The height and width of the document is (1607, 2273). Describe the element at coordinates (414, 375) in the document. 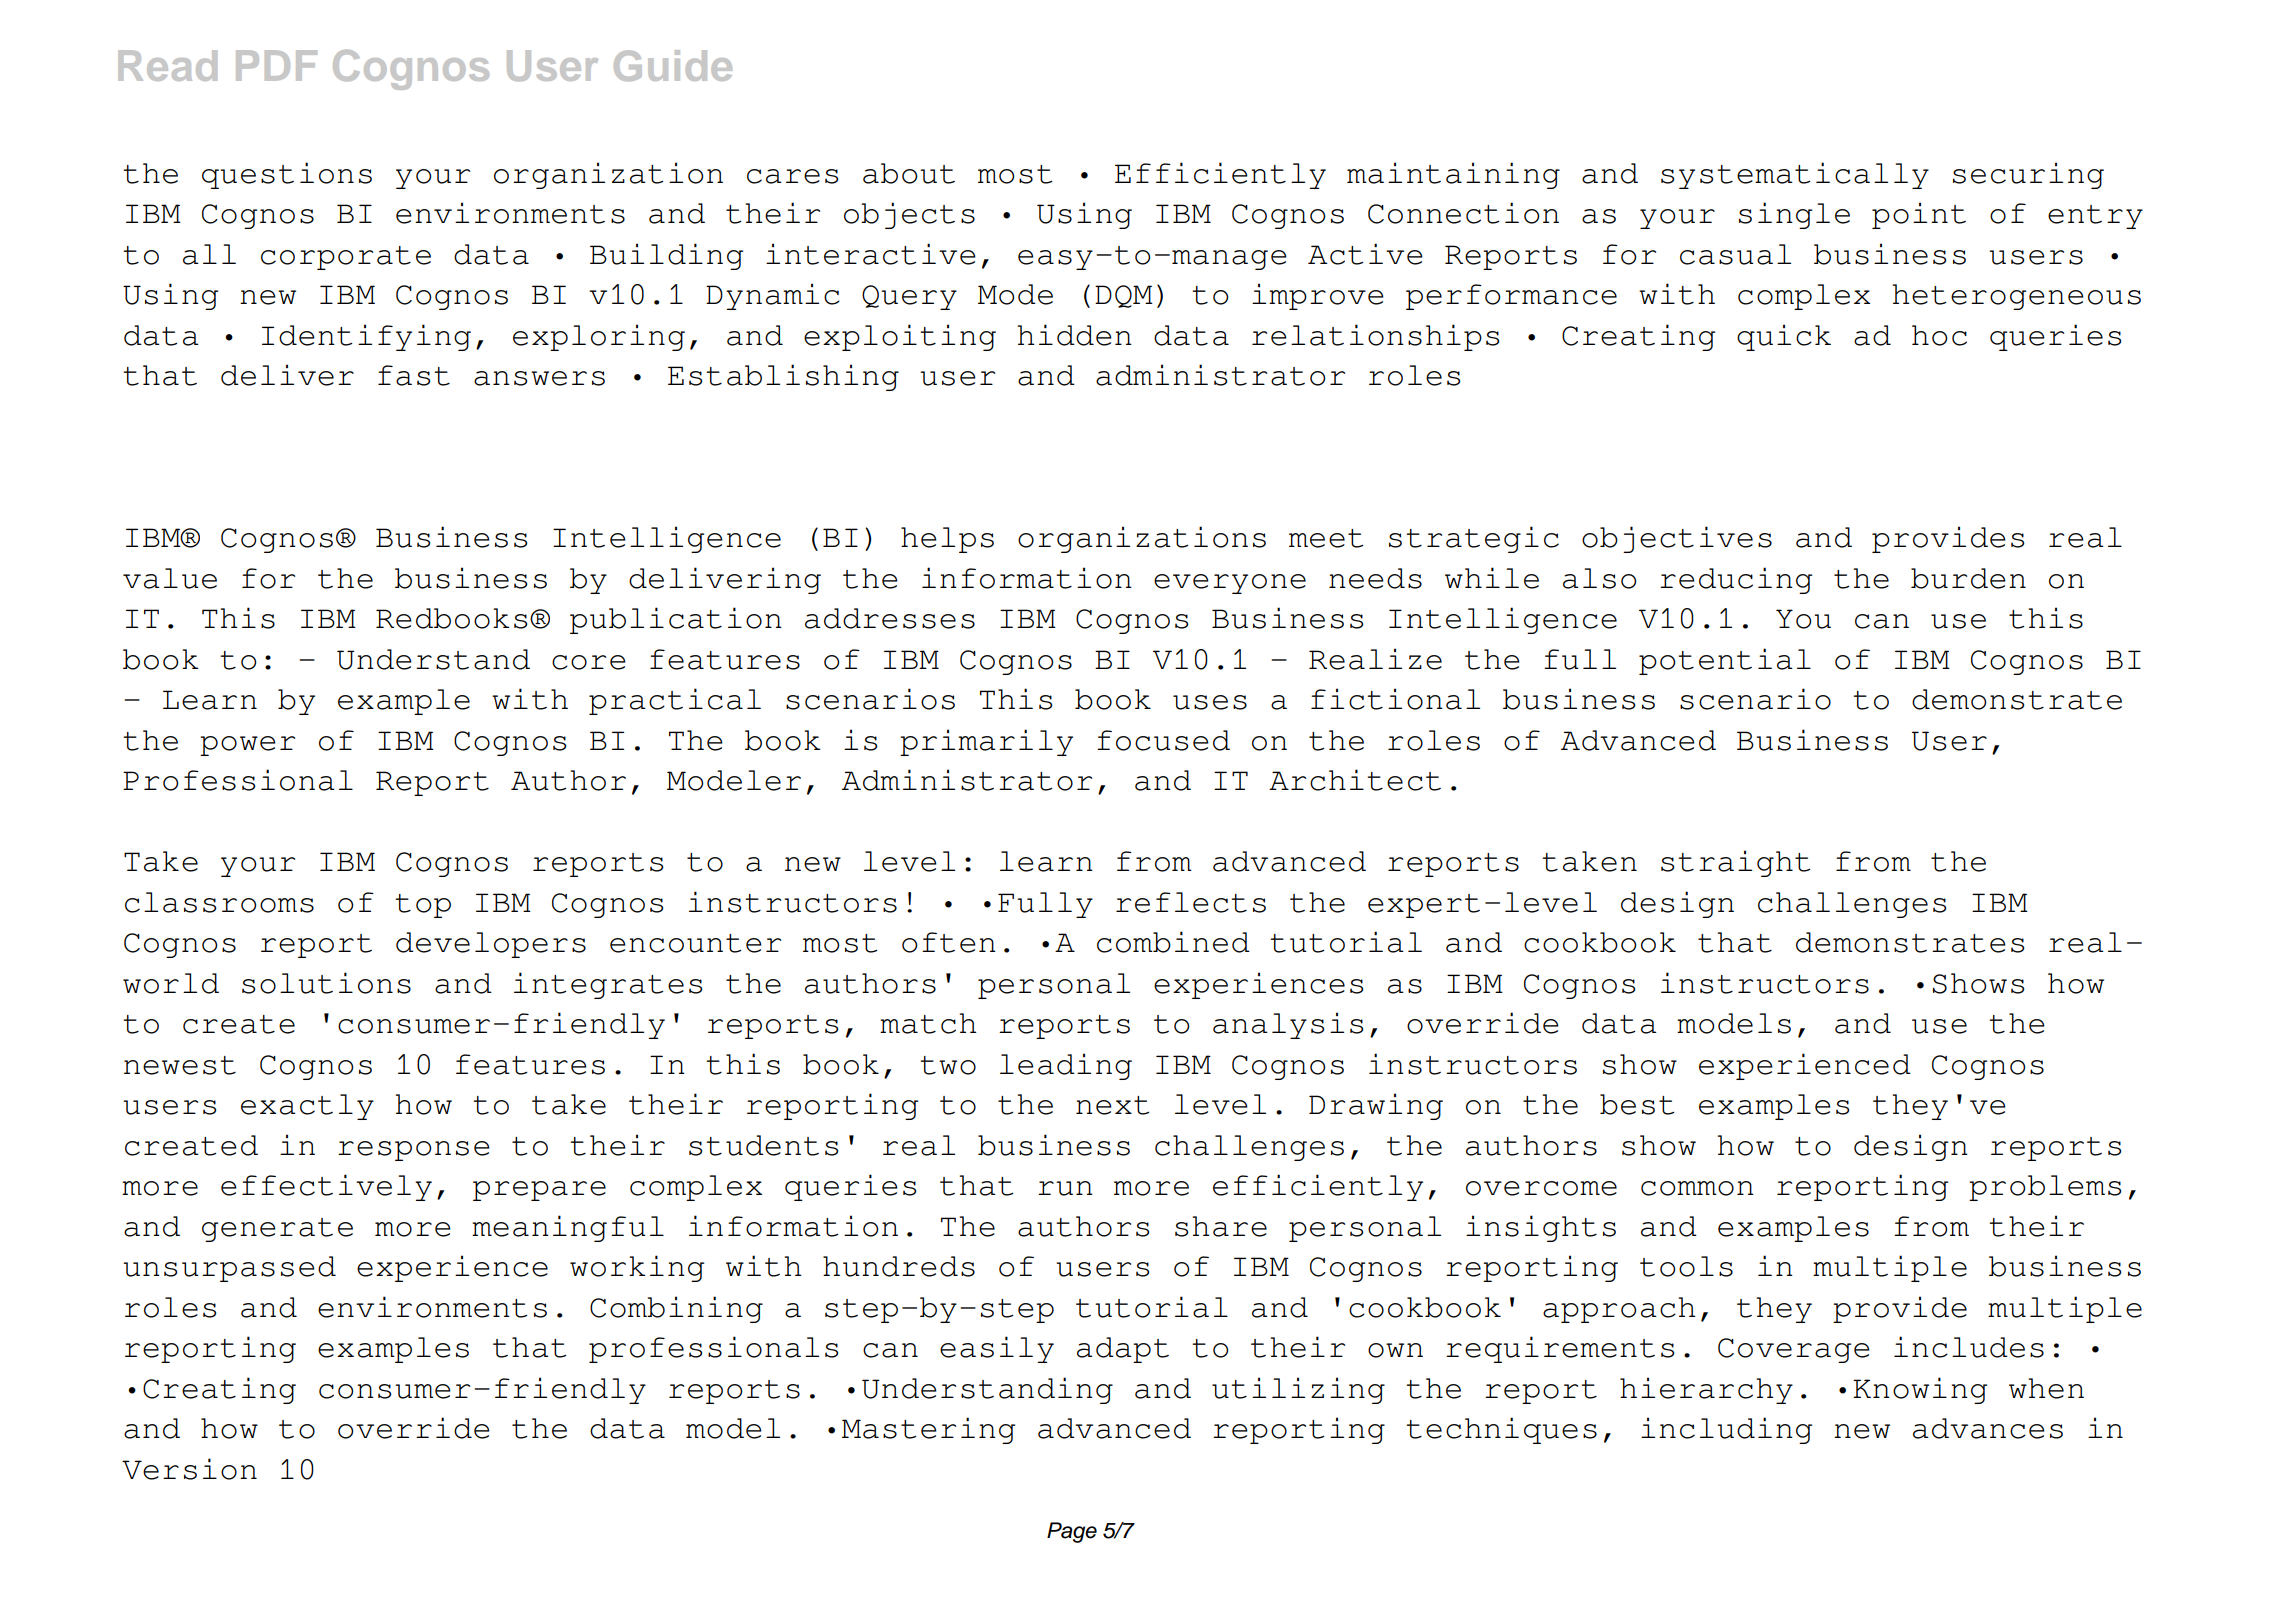

I see `fast` at that location.
